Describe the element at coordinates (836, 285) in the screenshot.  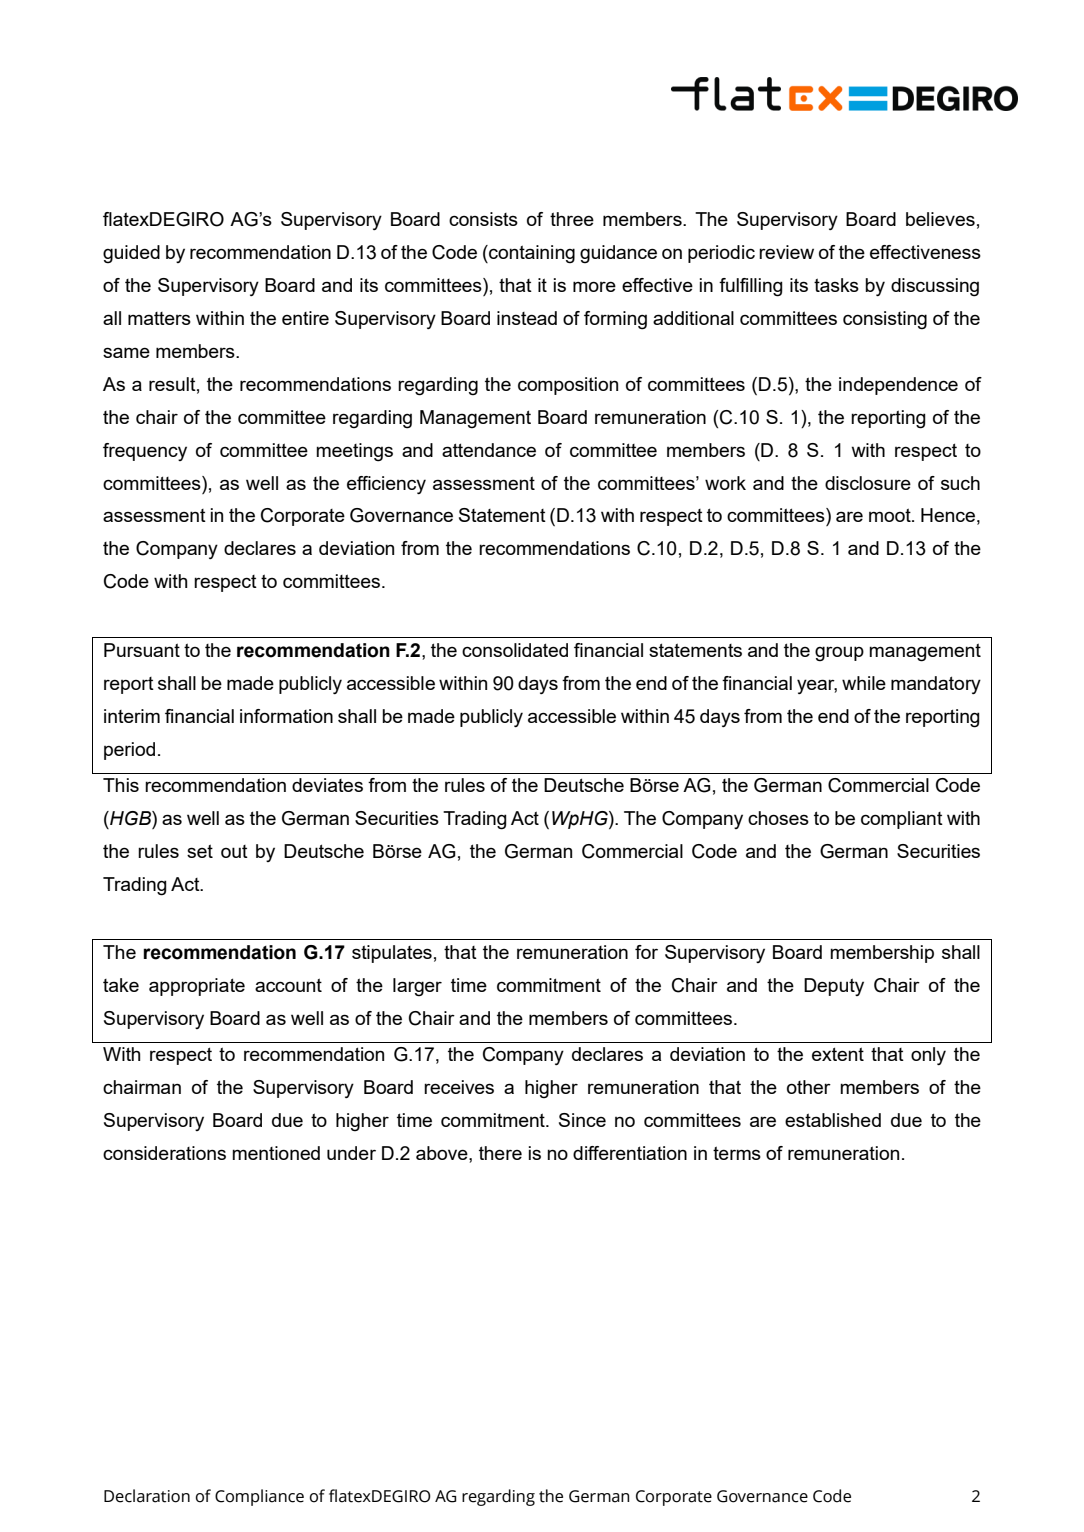
I see `tasks` at that location.
